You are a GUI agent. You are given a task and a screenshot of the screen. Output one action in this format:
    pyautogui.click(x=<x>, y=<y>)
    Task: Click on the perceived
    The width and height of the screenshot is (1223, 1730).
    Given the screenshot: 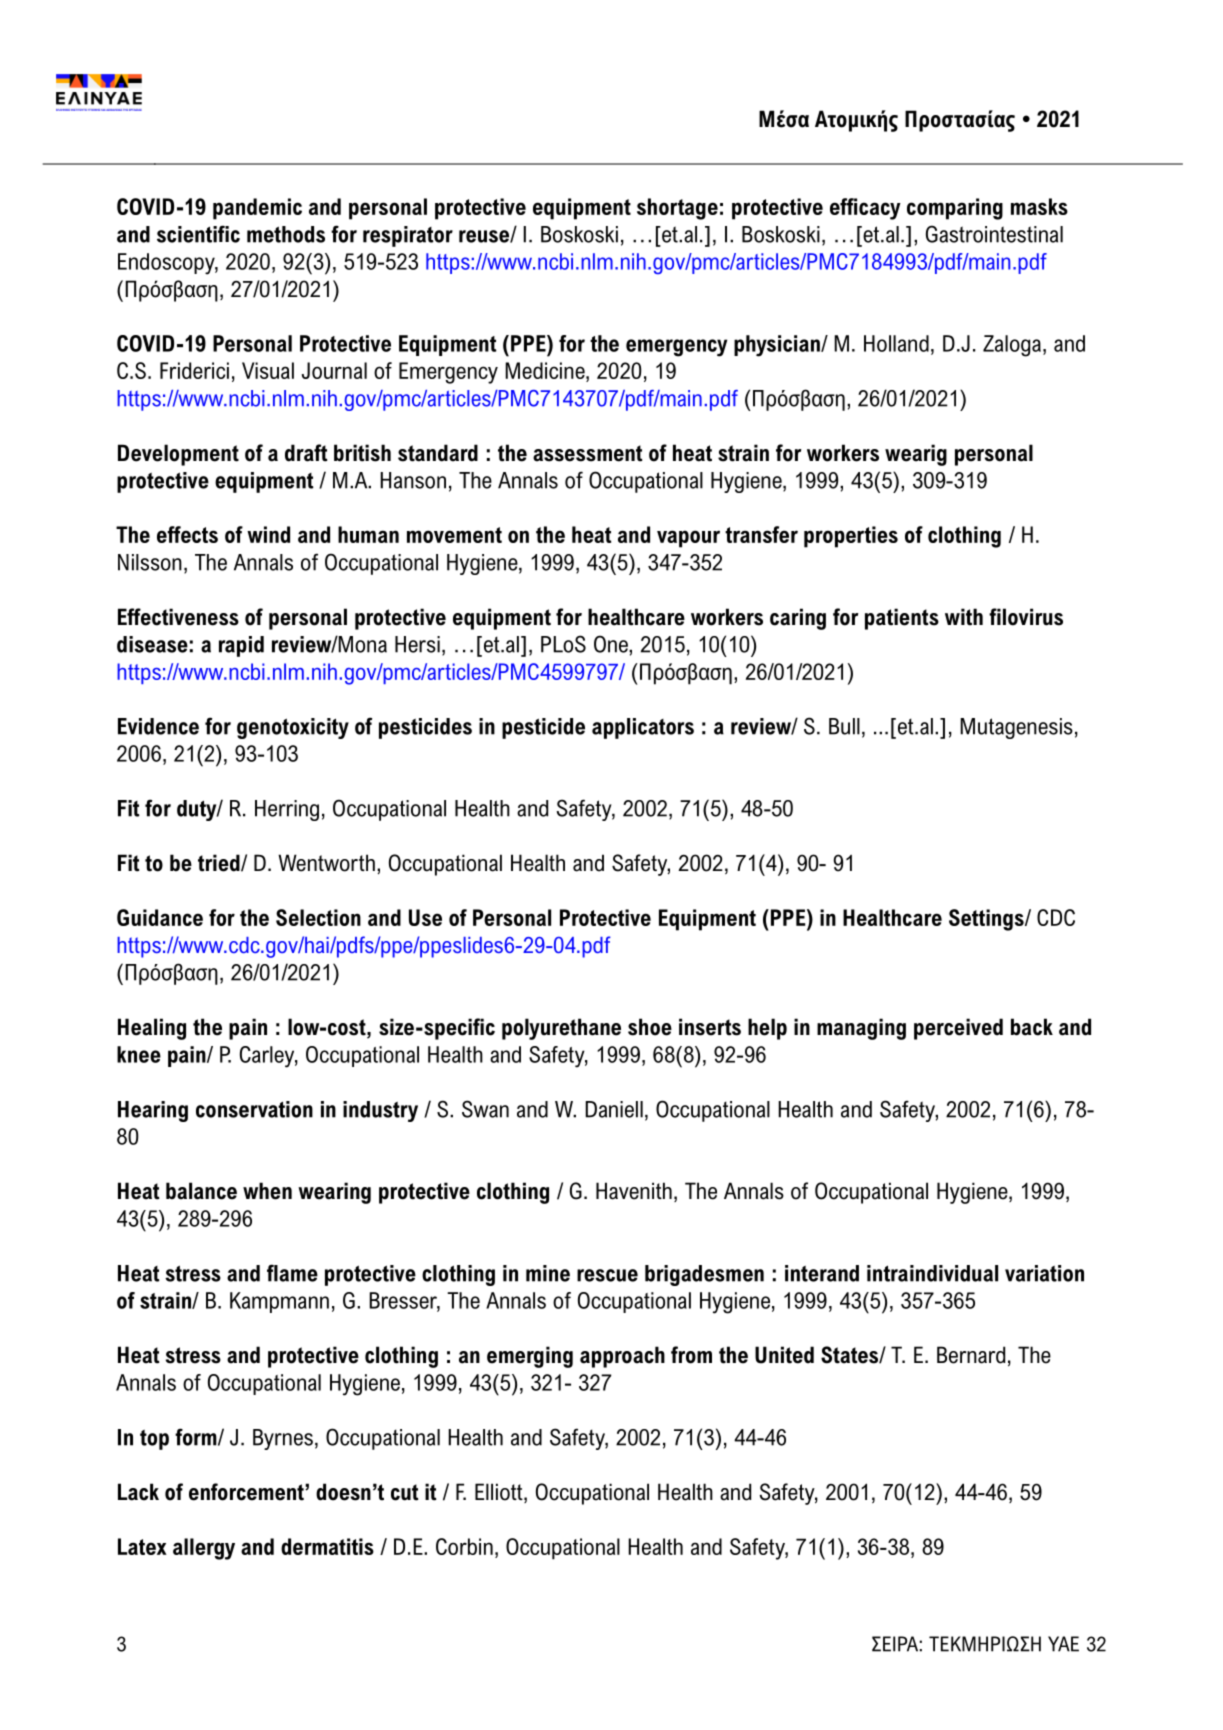 What is the action you would take?
    pyautogui.click(x=958, y=1029)
